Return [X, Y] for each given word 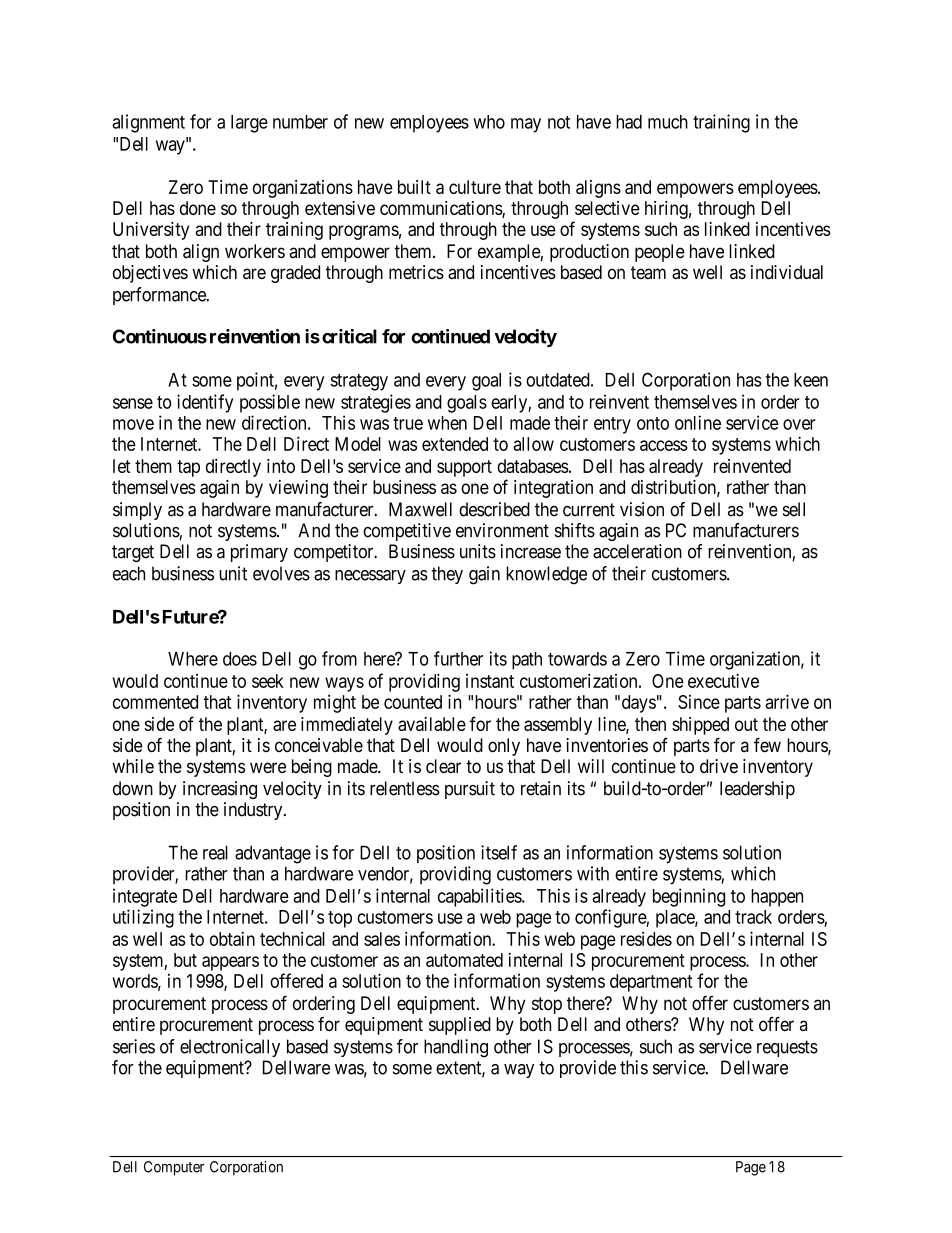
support [464, 468]
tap [188, 468]
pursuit [470, 790]
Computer [174, 1168]
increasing [220, 790]
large [249, 124]
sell [794, 509]
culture [475, 187]
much [668, 122]
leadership [757, 790]
